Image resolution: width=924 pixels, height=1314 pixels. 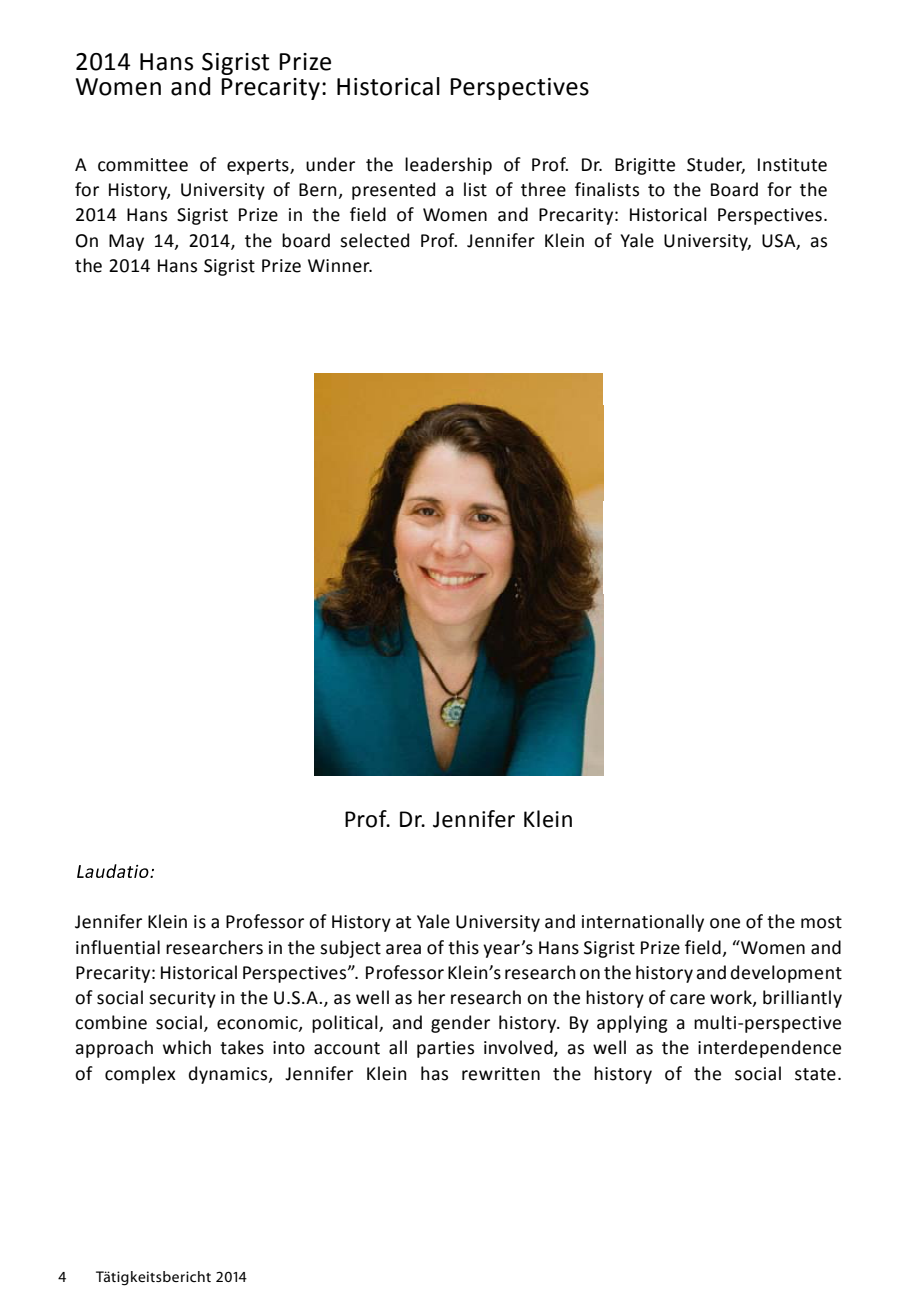 I want to click on parties, so click(x=445, y=1049).
